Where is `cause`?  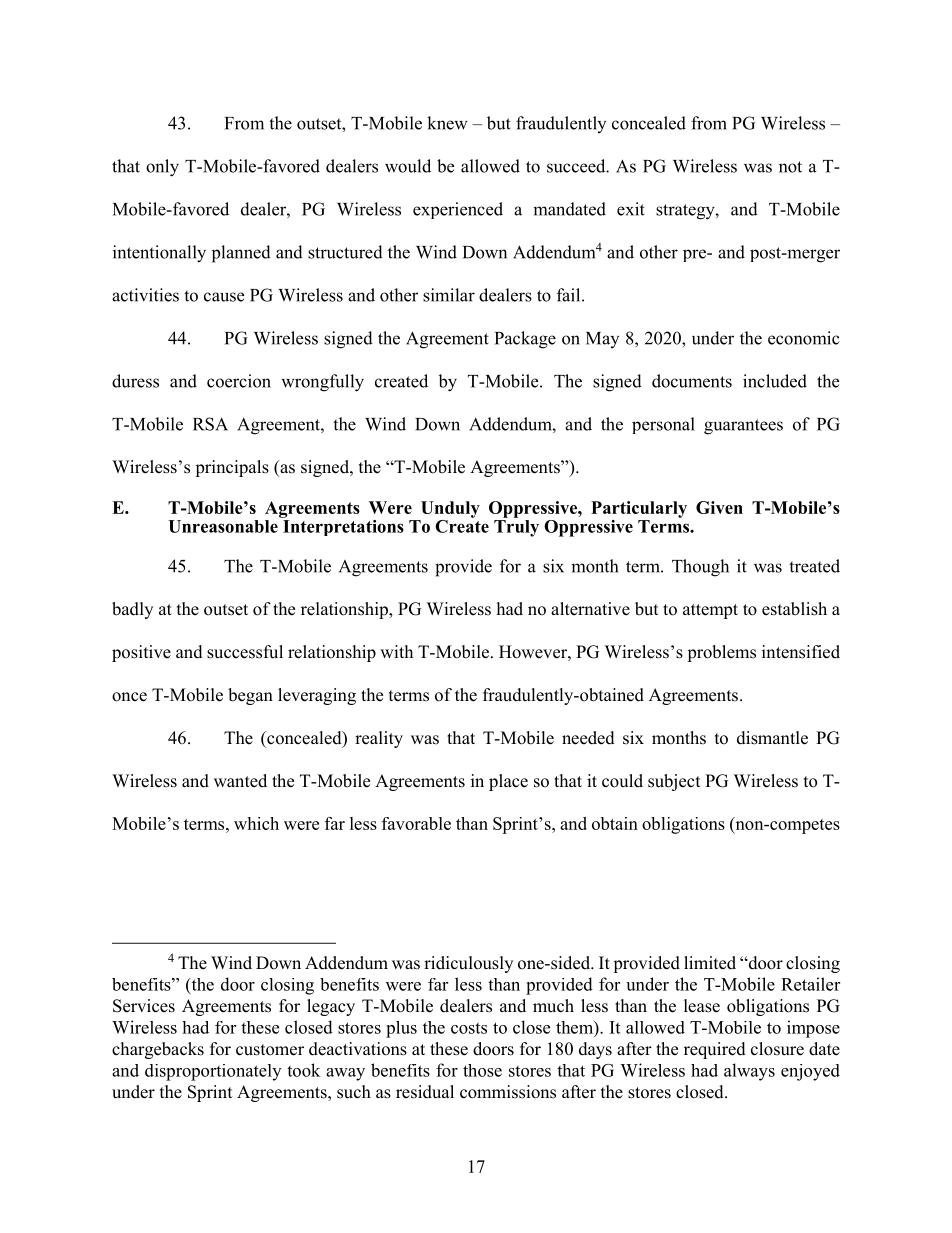 cause is located at coordinates (224, 297).
